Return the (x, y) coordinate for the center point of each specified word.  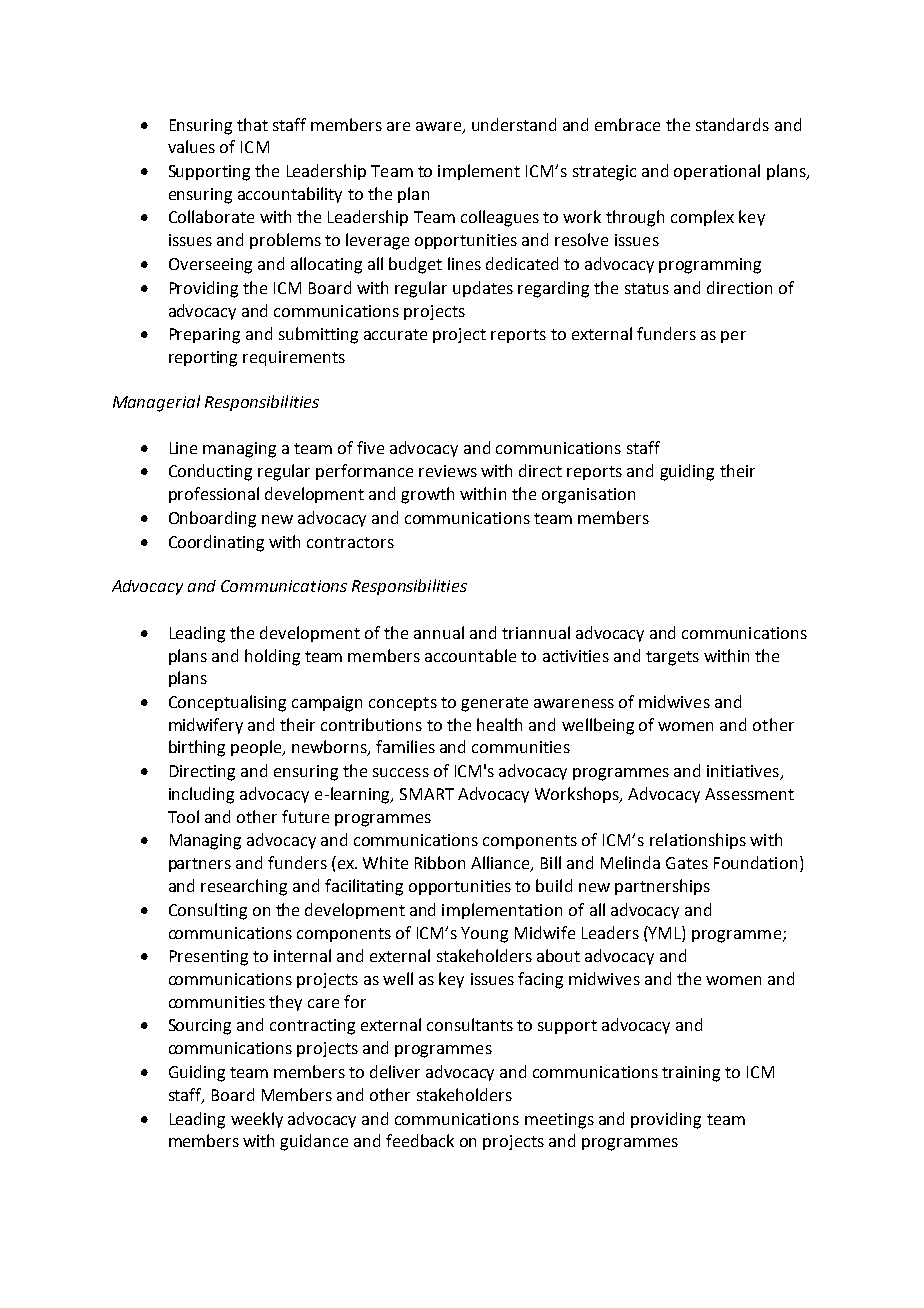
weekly (257, 1120)
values (191, 146)
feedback (420, 1140)
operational (717, 172)
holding (272, 657)
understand (514, 124)
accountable (470, 655)
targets (672, 658)
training (691, 1074)
